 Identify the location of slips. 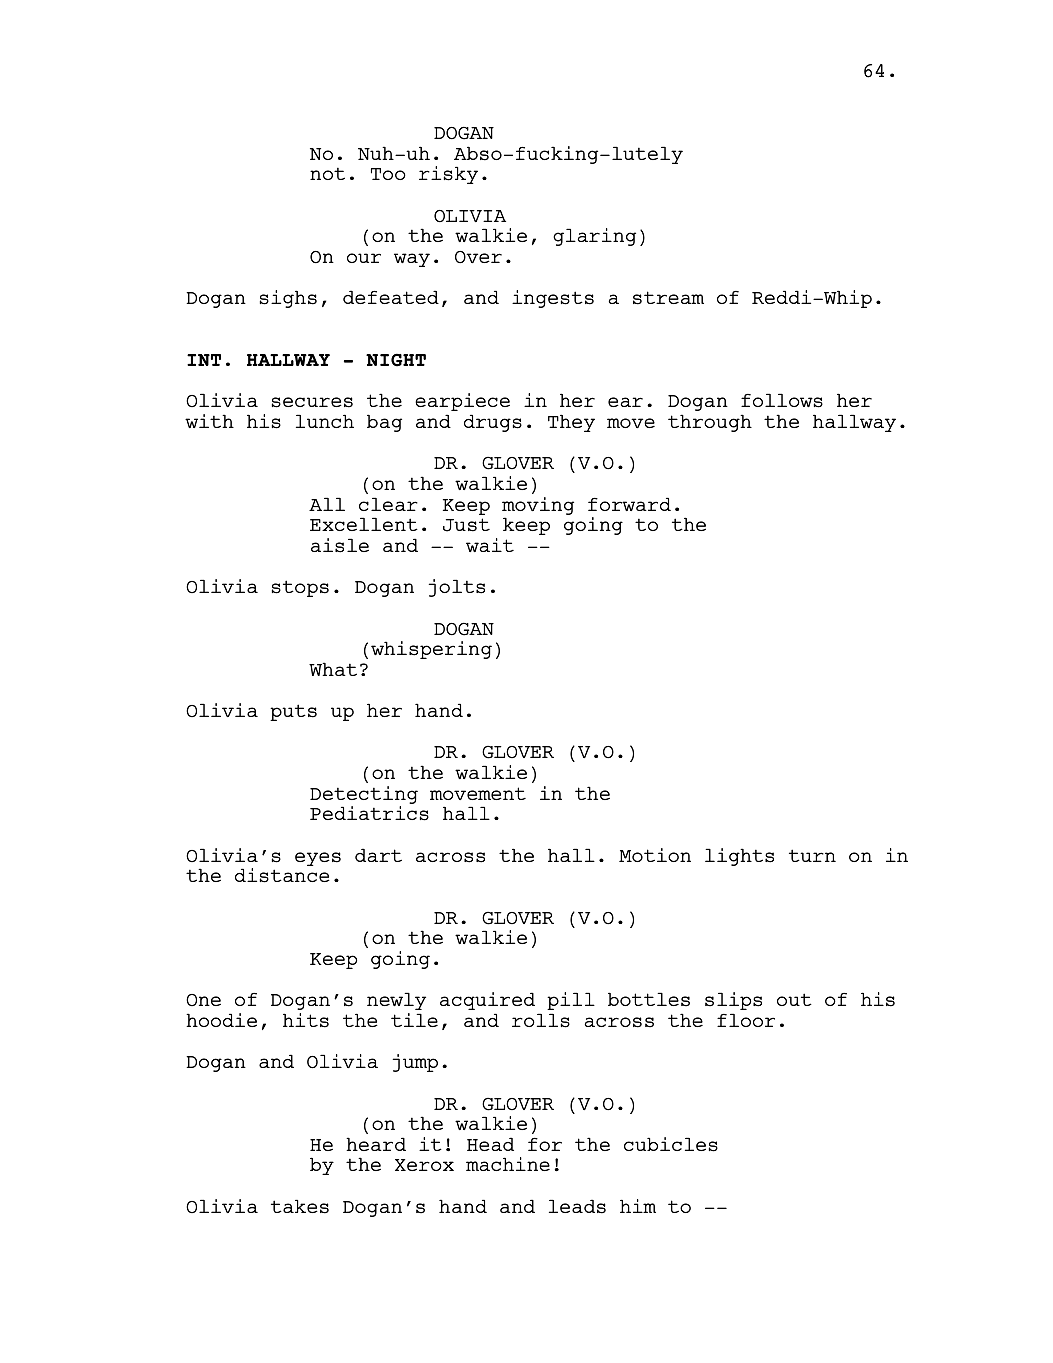
(733, 1001).
